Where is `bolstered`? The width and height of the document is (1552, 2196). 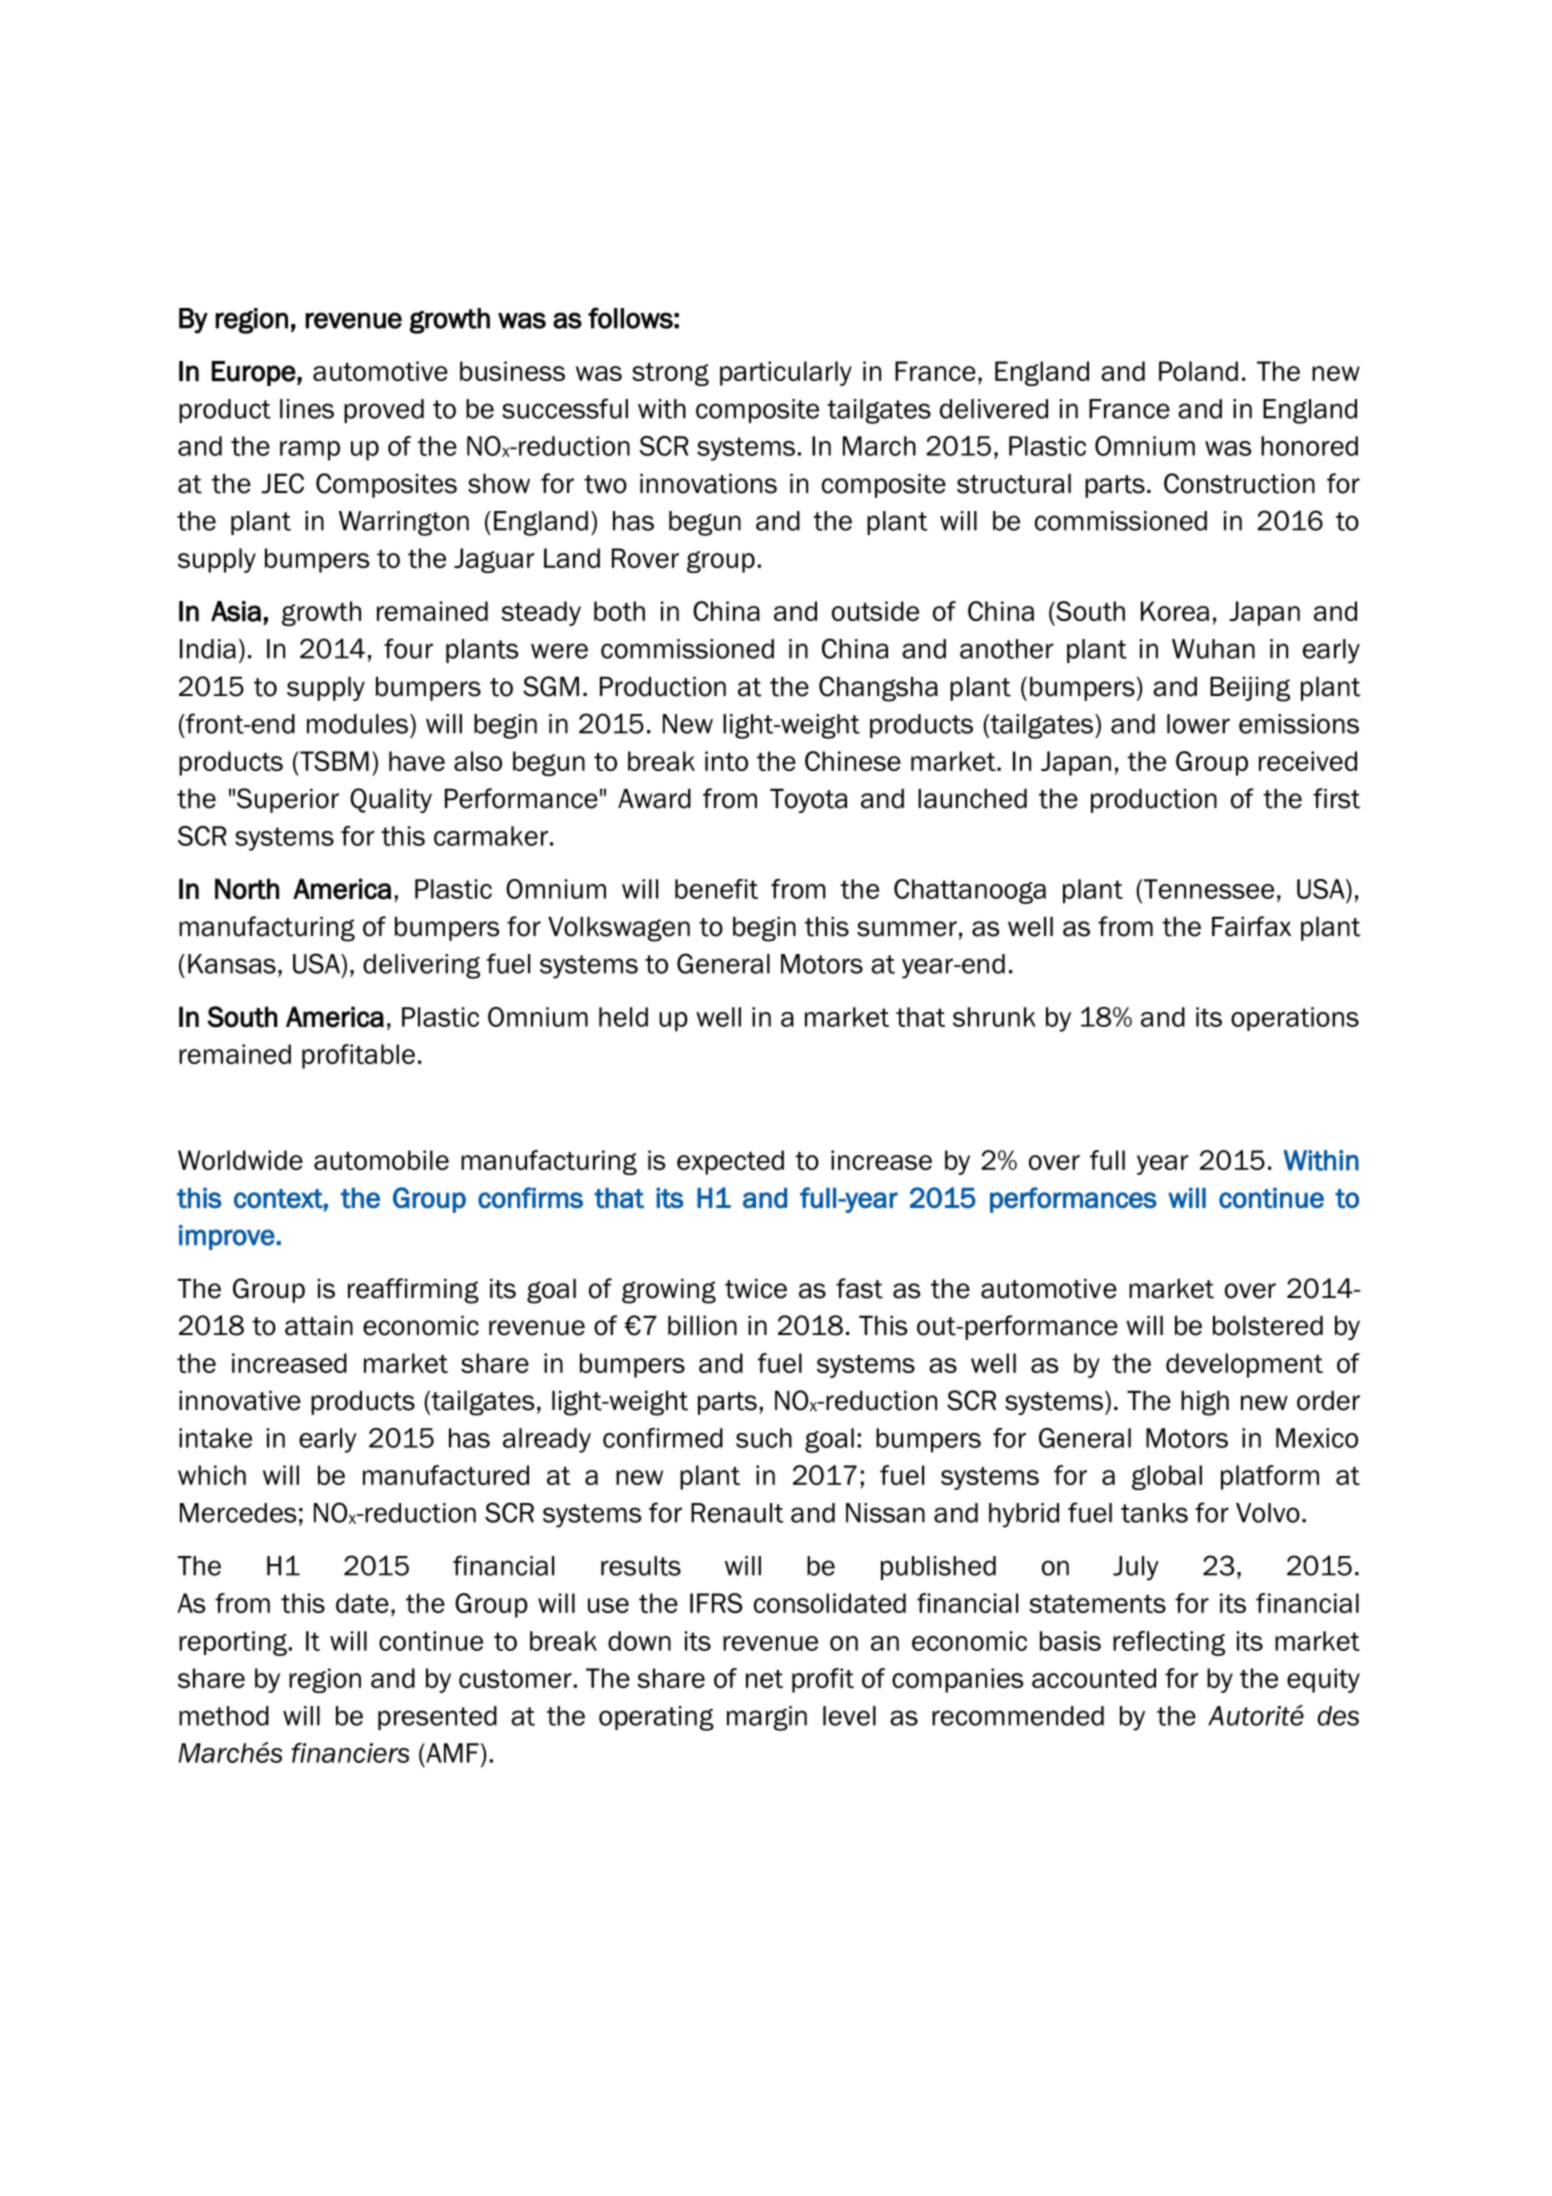 bolstered is located at coordinates (1268, 1326).
